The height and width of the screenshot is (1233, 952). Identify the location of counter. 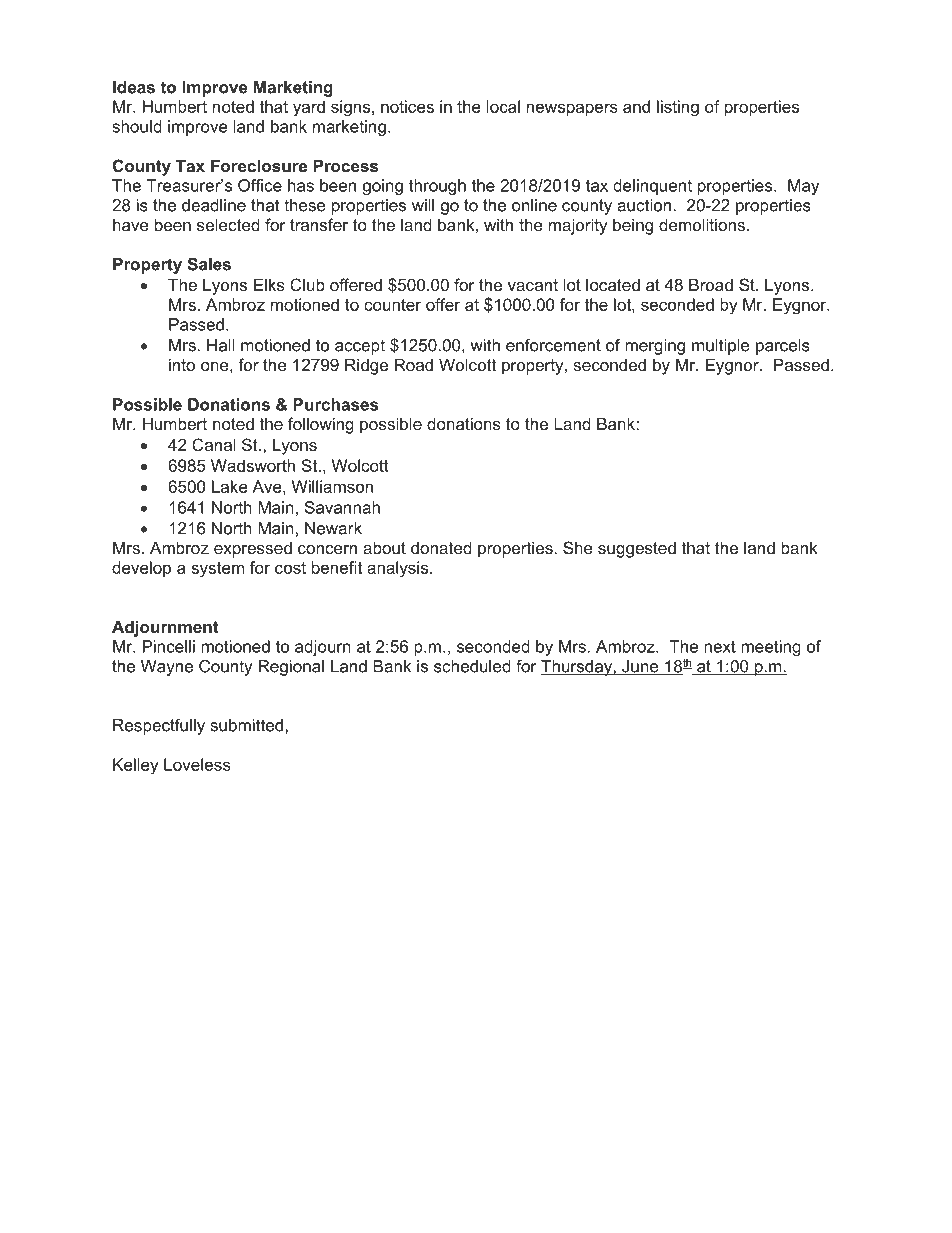
(392, 305).
